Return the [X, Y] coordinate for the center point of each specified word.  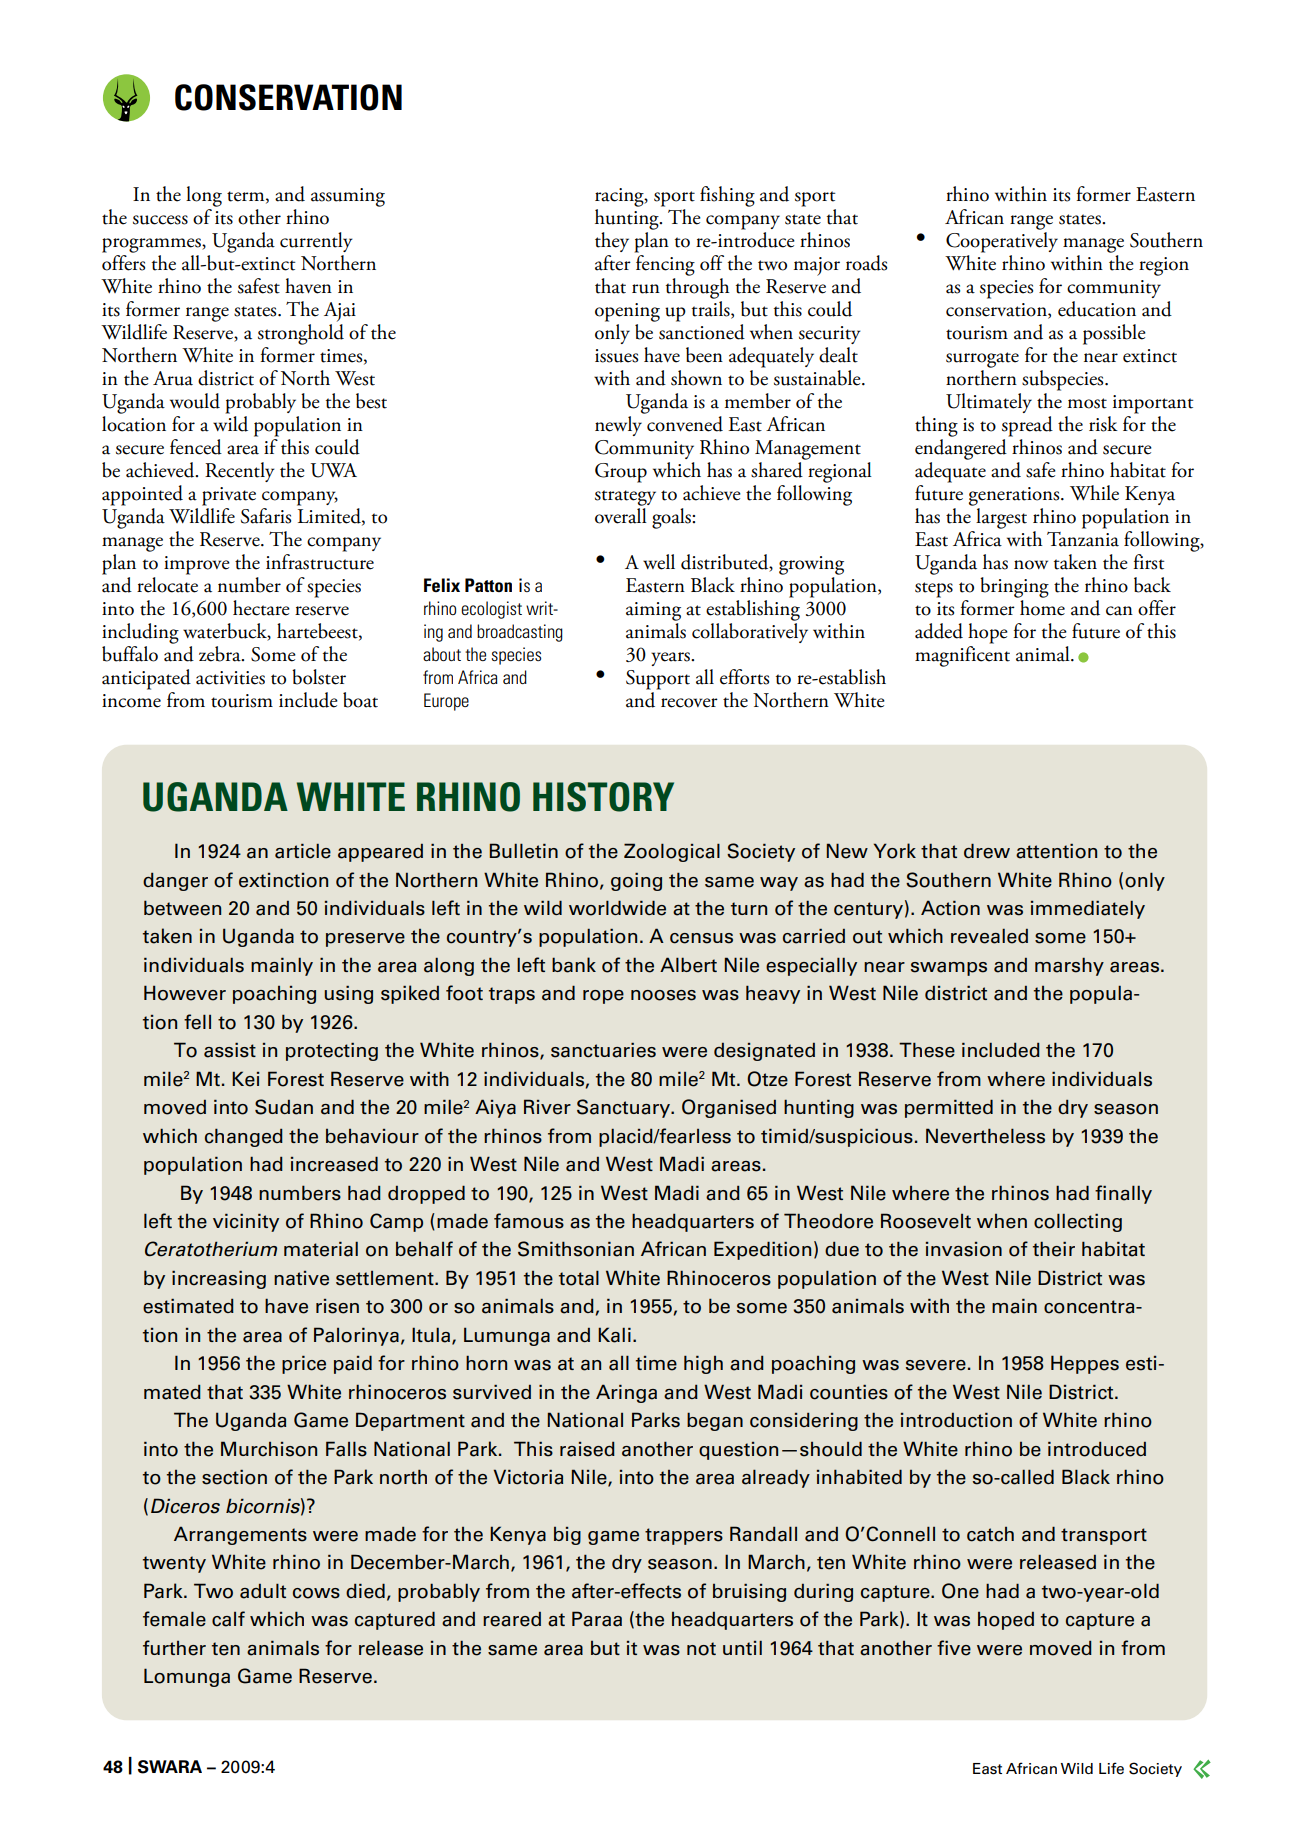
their [1054, 1249]
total [579, 1278]
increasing [219, 1280]
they [612, 242]
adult [263, 1591]
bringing [1014, 587]
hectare [261, 608]
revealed [989, 936]
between [182, 908]
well [659, 562]
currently [316, 242]
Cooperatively [1002, 242]
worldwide [617, 908]
